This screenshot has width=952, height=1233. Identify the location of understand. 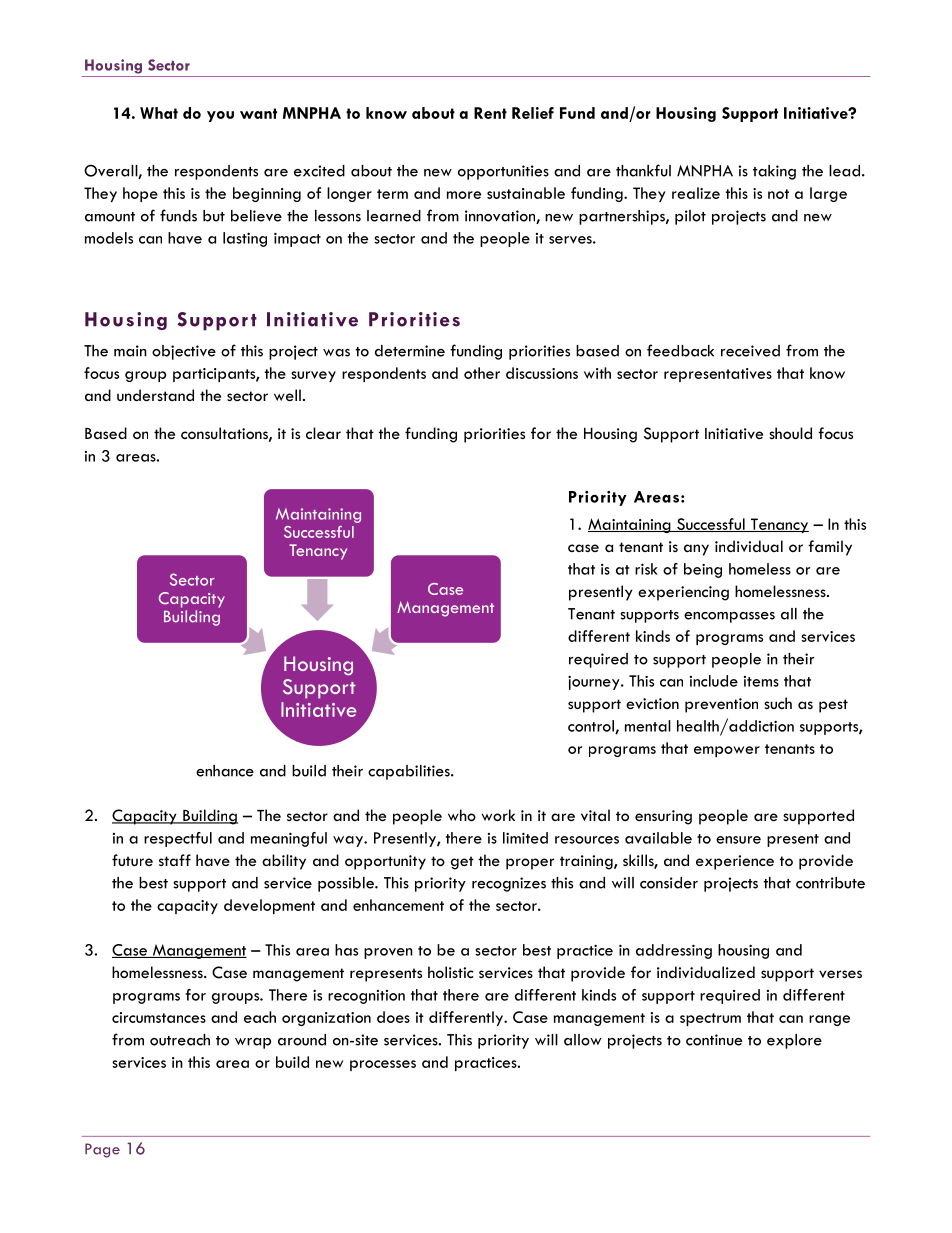
(155, 395).
